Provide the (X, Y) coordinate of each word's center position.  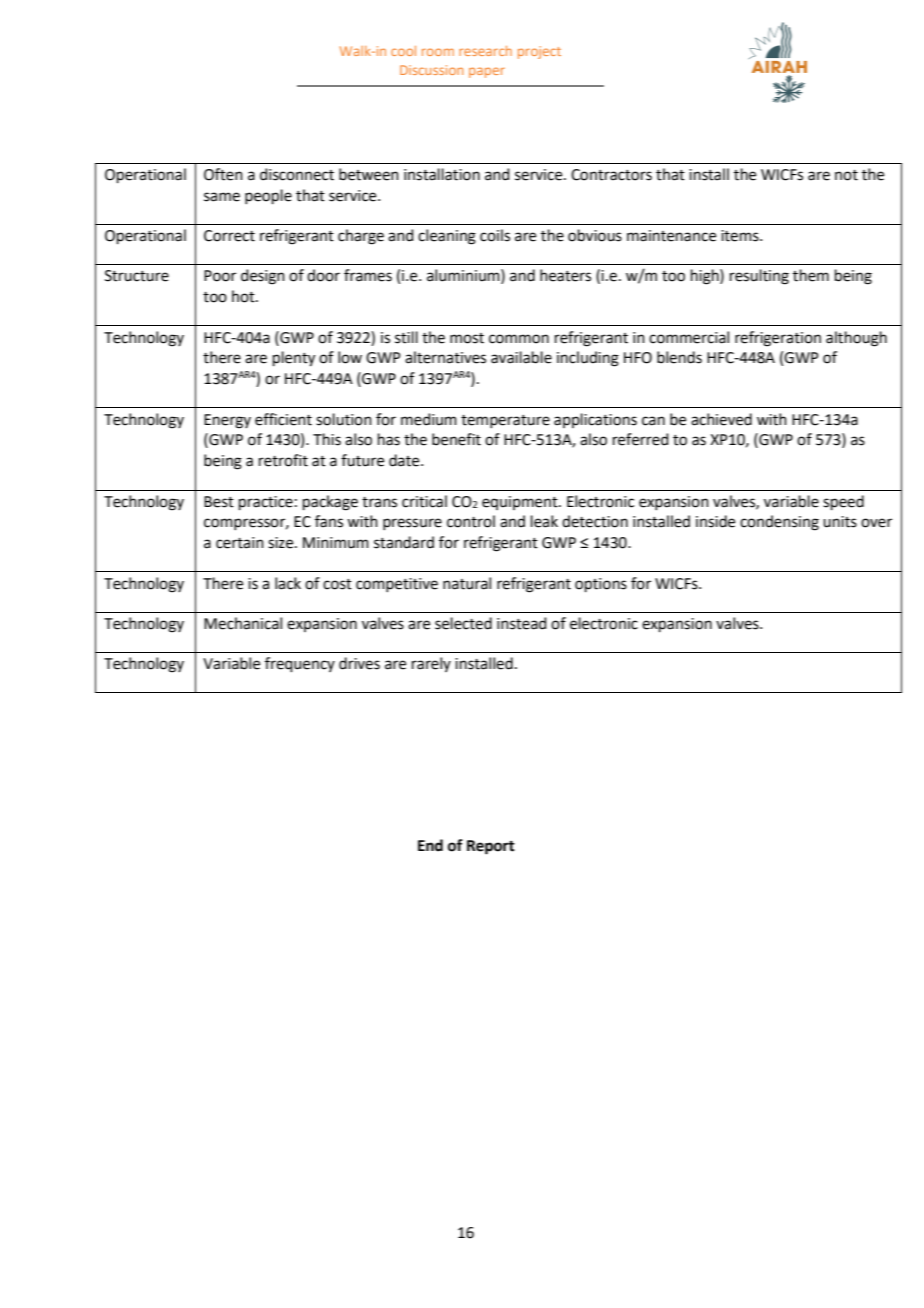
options (601, 585)
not (846, 175)
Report (491, 847)
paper (487, 72)
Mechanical (243, 623)
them (811, 275)
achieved (721, 419)
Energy (227, 421)
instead (522, 623)
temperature (505, 421)
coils (495, 235)
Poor (220, 276)
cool (403, 51)
